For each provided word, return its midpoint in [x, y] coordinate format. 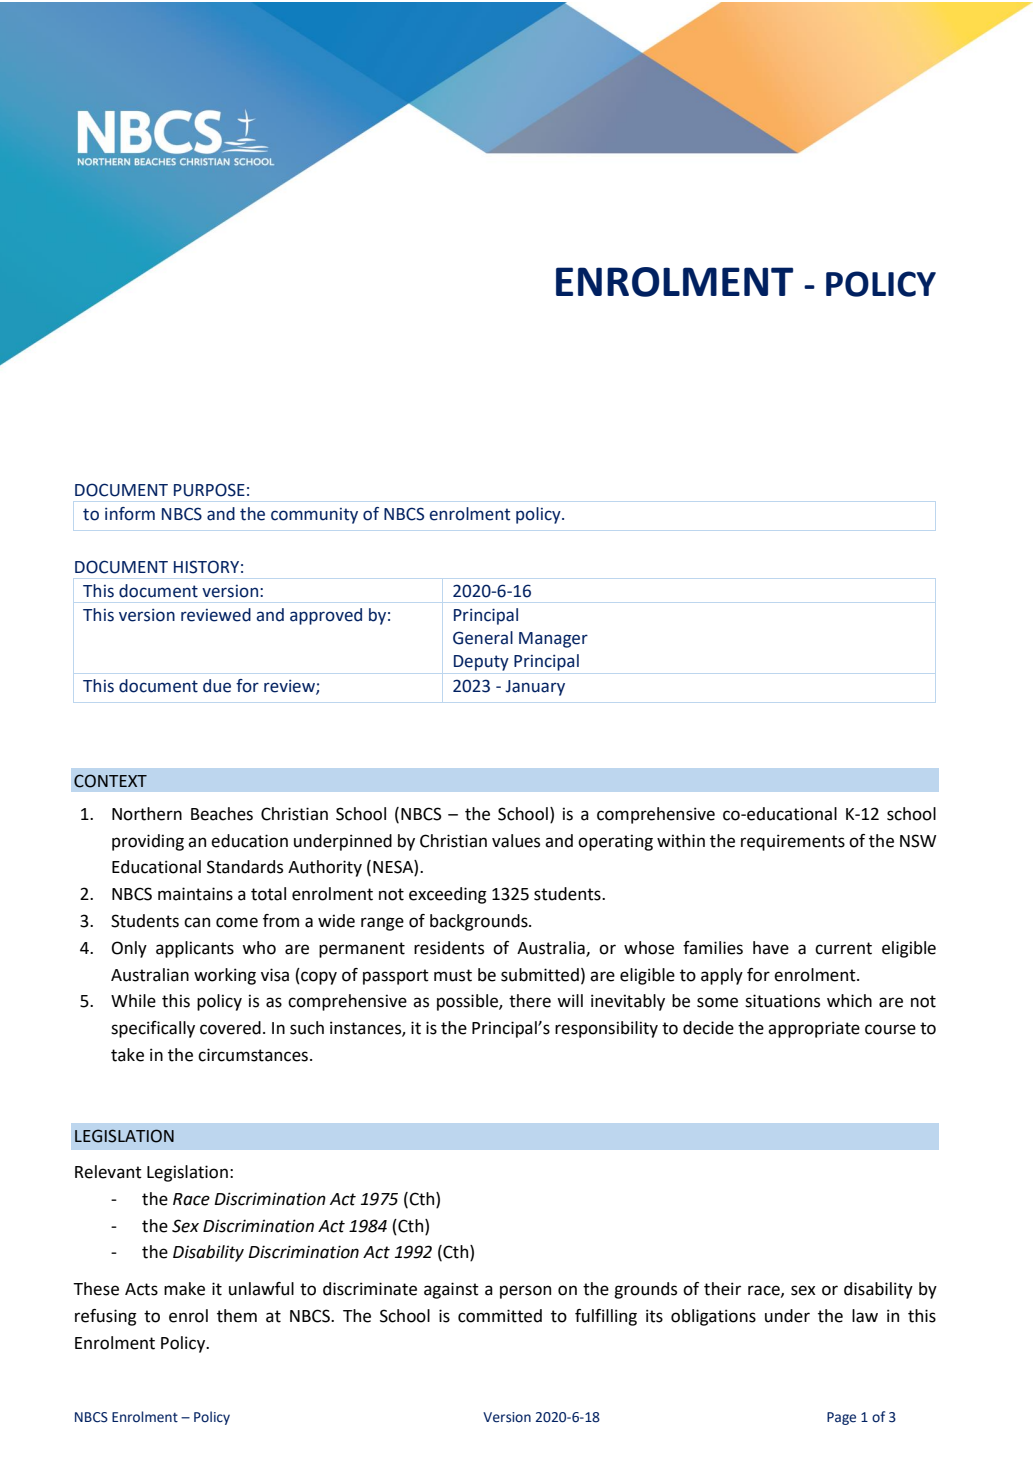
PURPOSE [209, 490]
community [314, 516]
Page [841, 1418]
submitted [540, 975]
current [843, 948]
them [237, 1316]
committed [500, 1316]
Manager [553, 640]
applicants [195, 949]
